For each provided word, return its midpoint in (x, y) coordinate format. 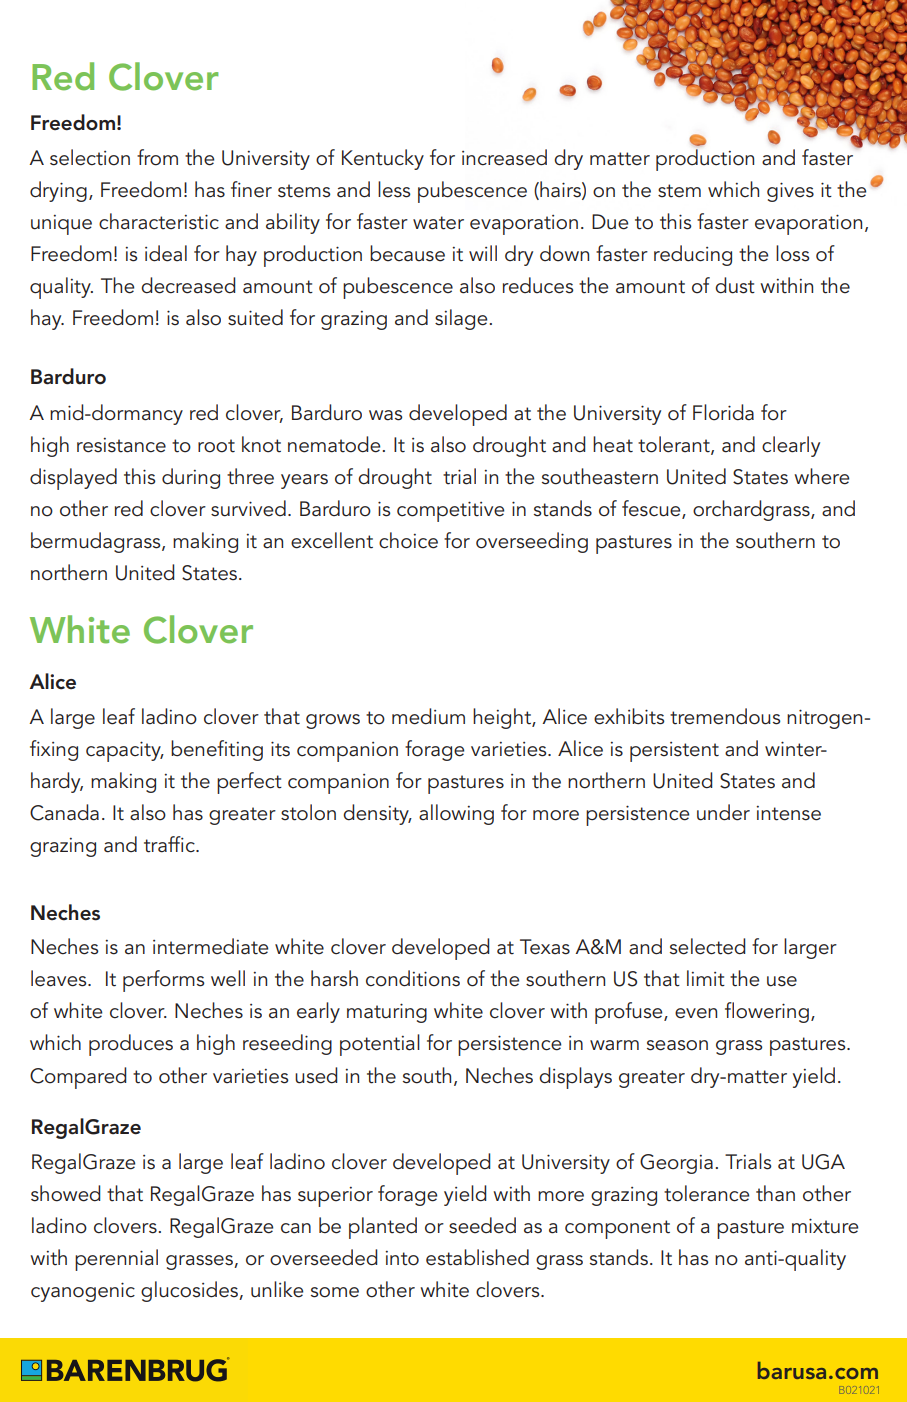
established (477, 1257)
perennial (116, 1260)
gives (790, 192)
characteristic (159, 221)
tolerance (706, 1193)
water (438, 223)
